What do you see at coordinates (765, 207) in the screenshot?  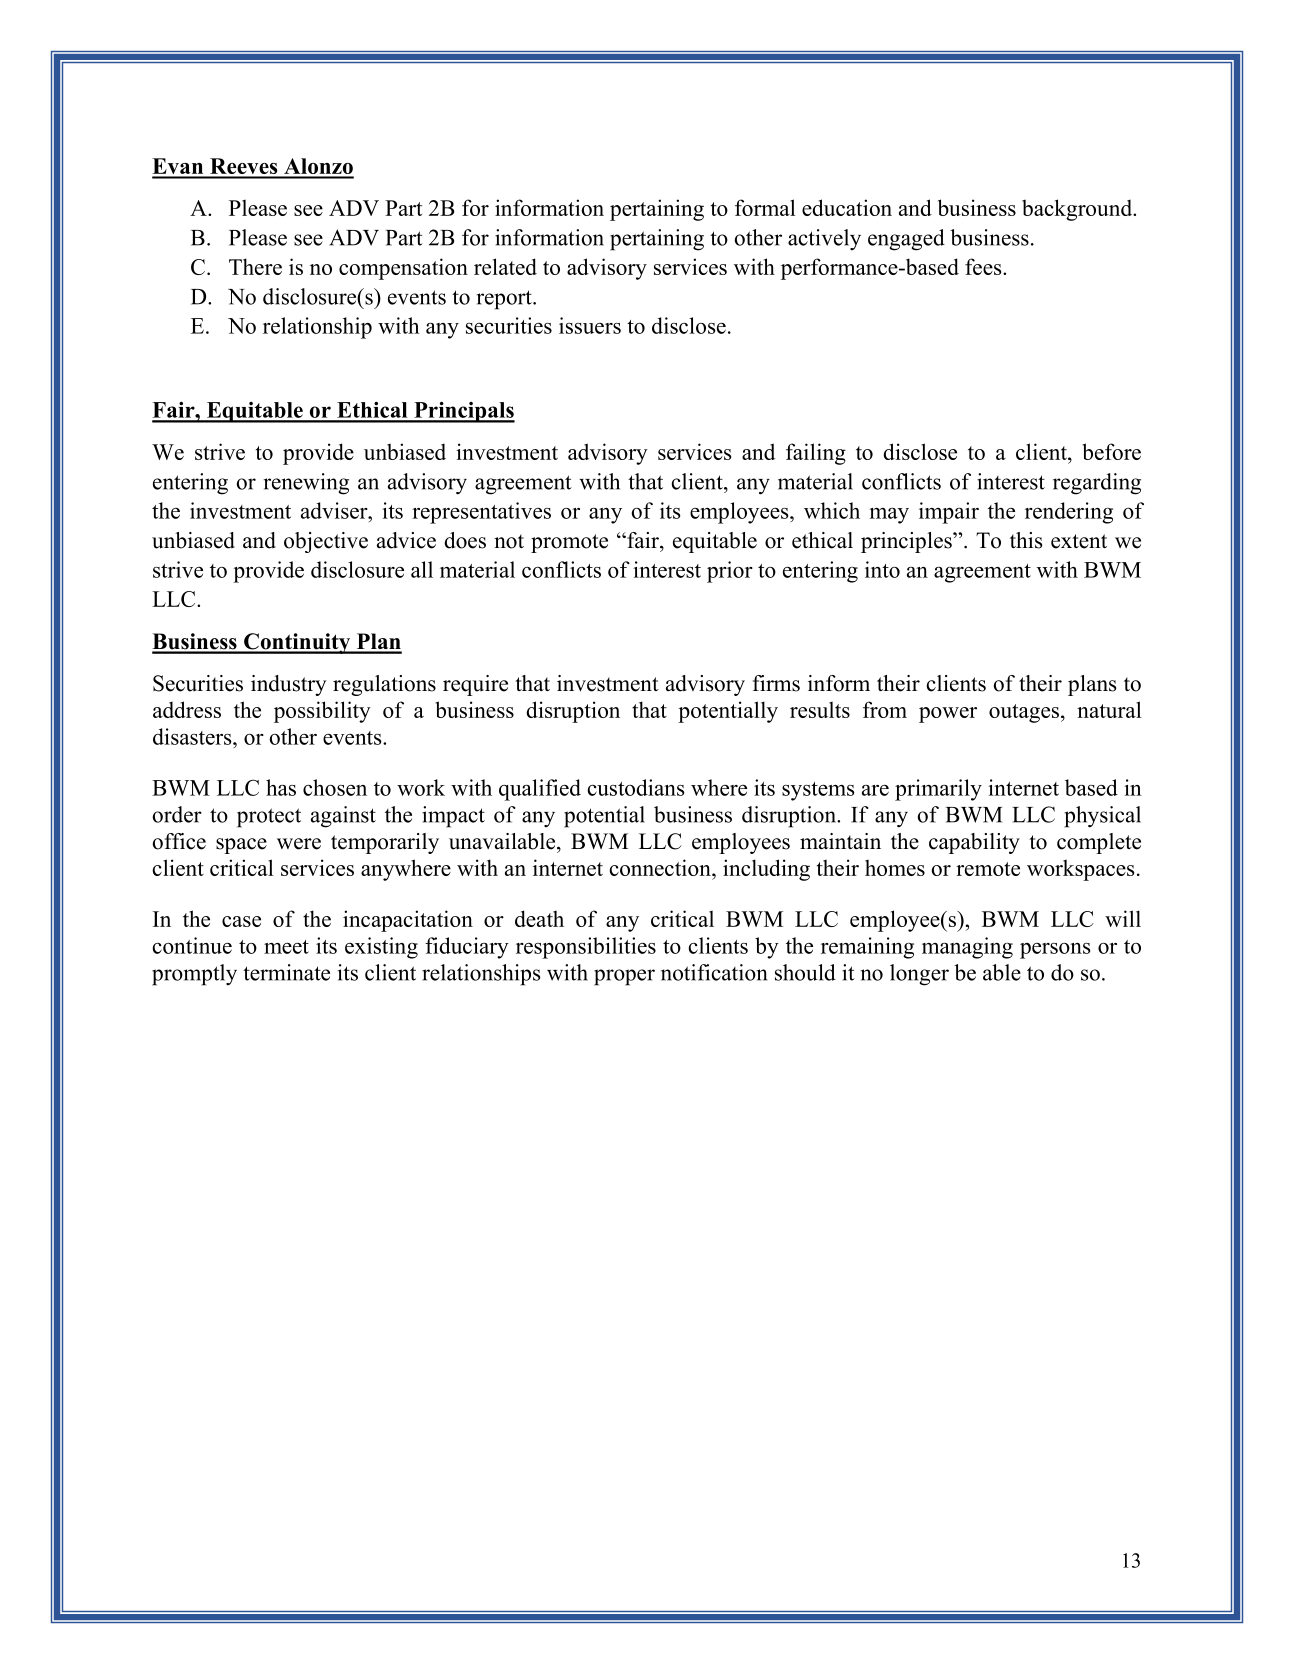 I see `formal` at bounding box center [765, 207].
